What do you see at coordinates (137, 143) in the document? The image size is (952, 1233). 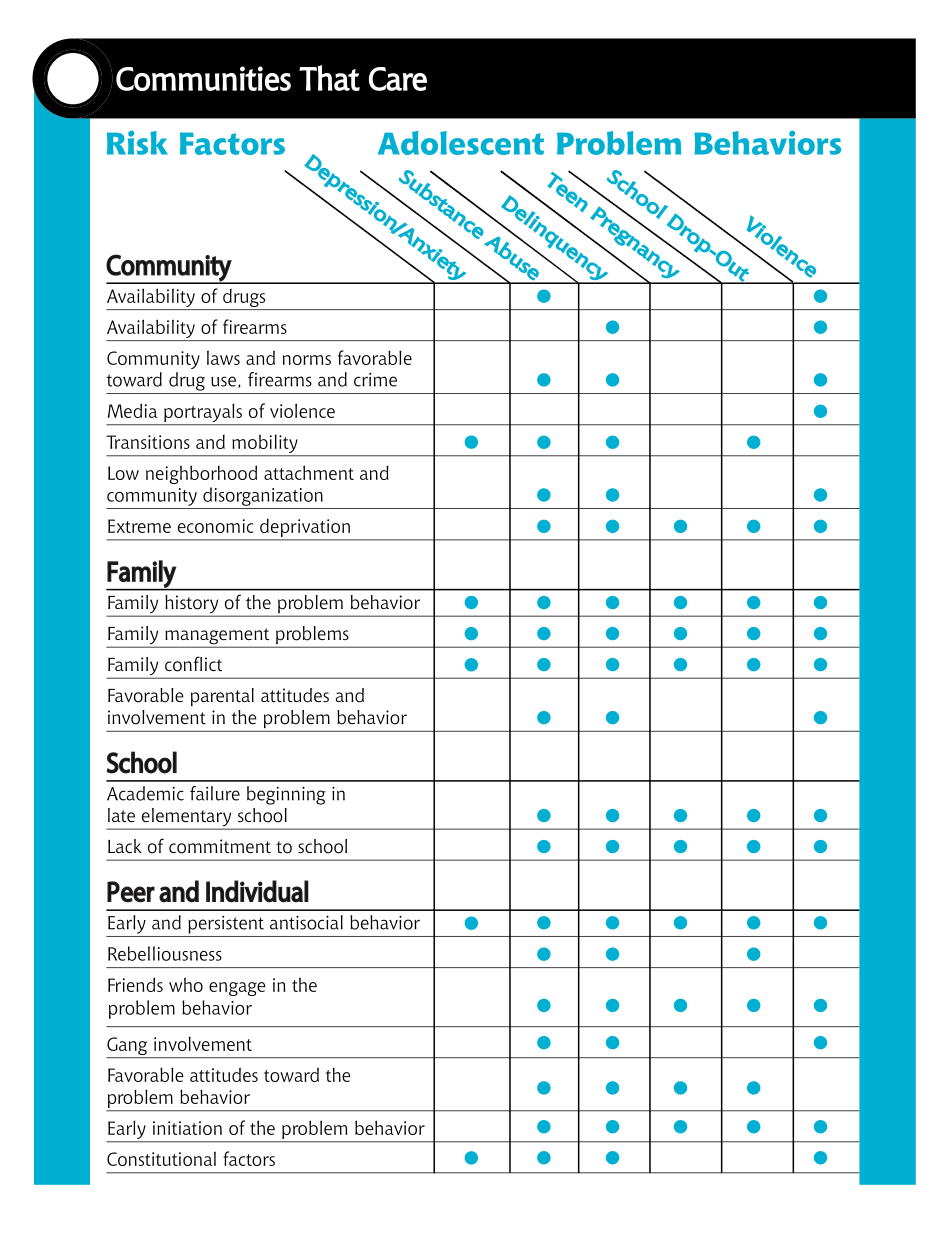 I see `Risk` at bounding box center [137, 143].
